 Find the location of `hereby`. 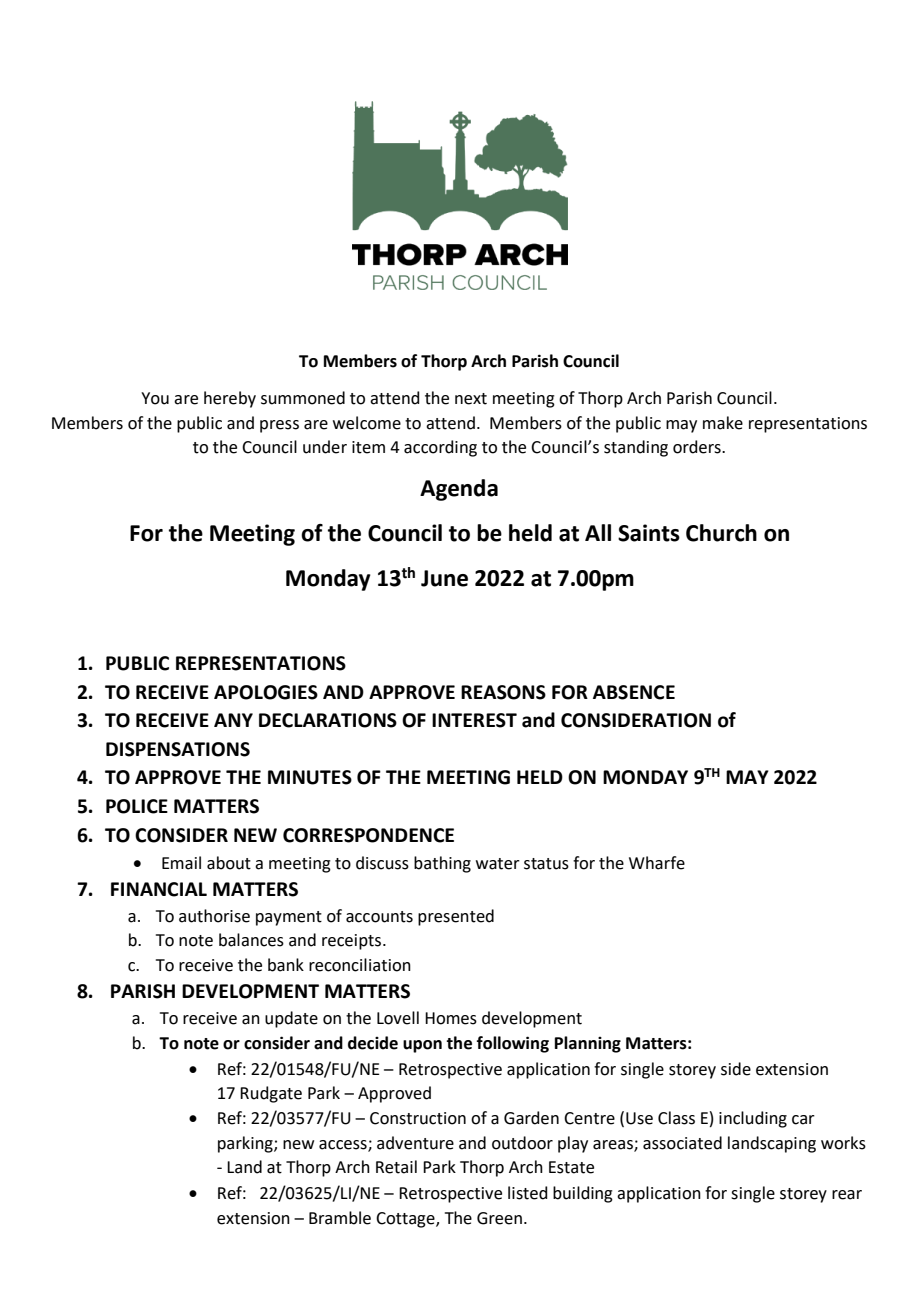

hereby is located at coordinates (230, 399).
